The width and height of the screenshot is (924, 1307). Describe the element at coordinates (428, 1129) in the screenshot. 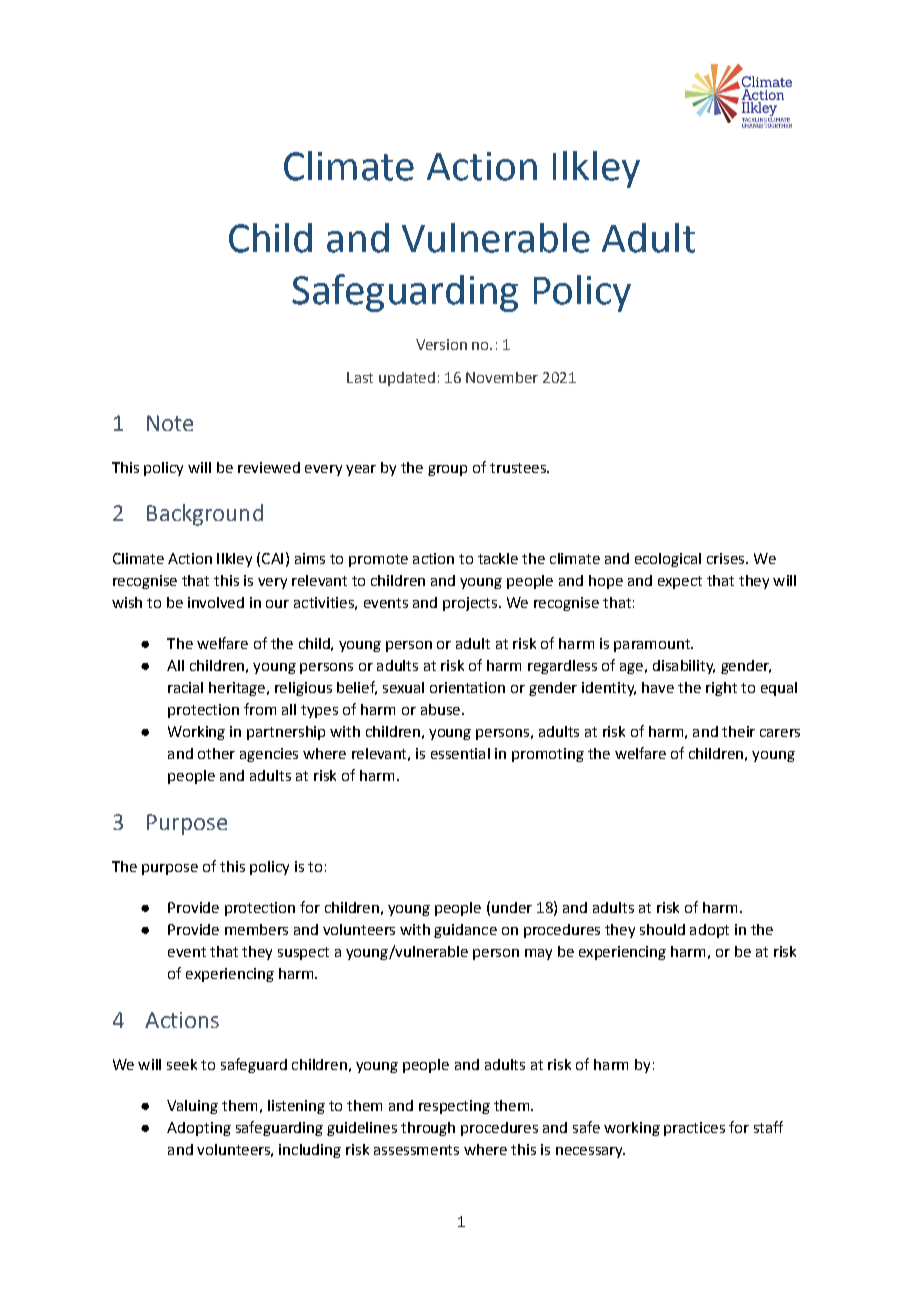

I see `through` at that location.
